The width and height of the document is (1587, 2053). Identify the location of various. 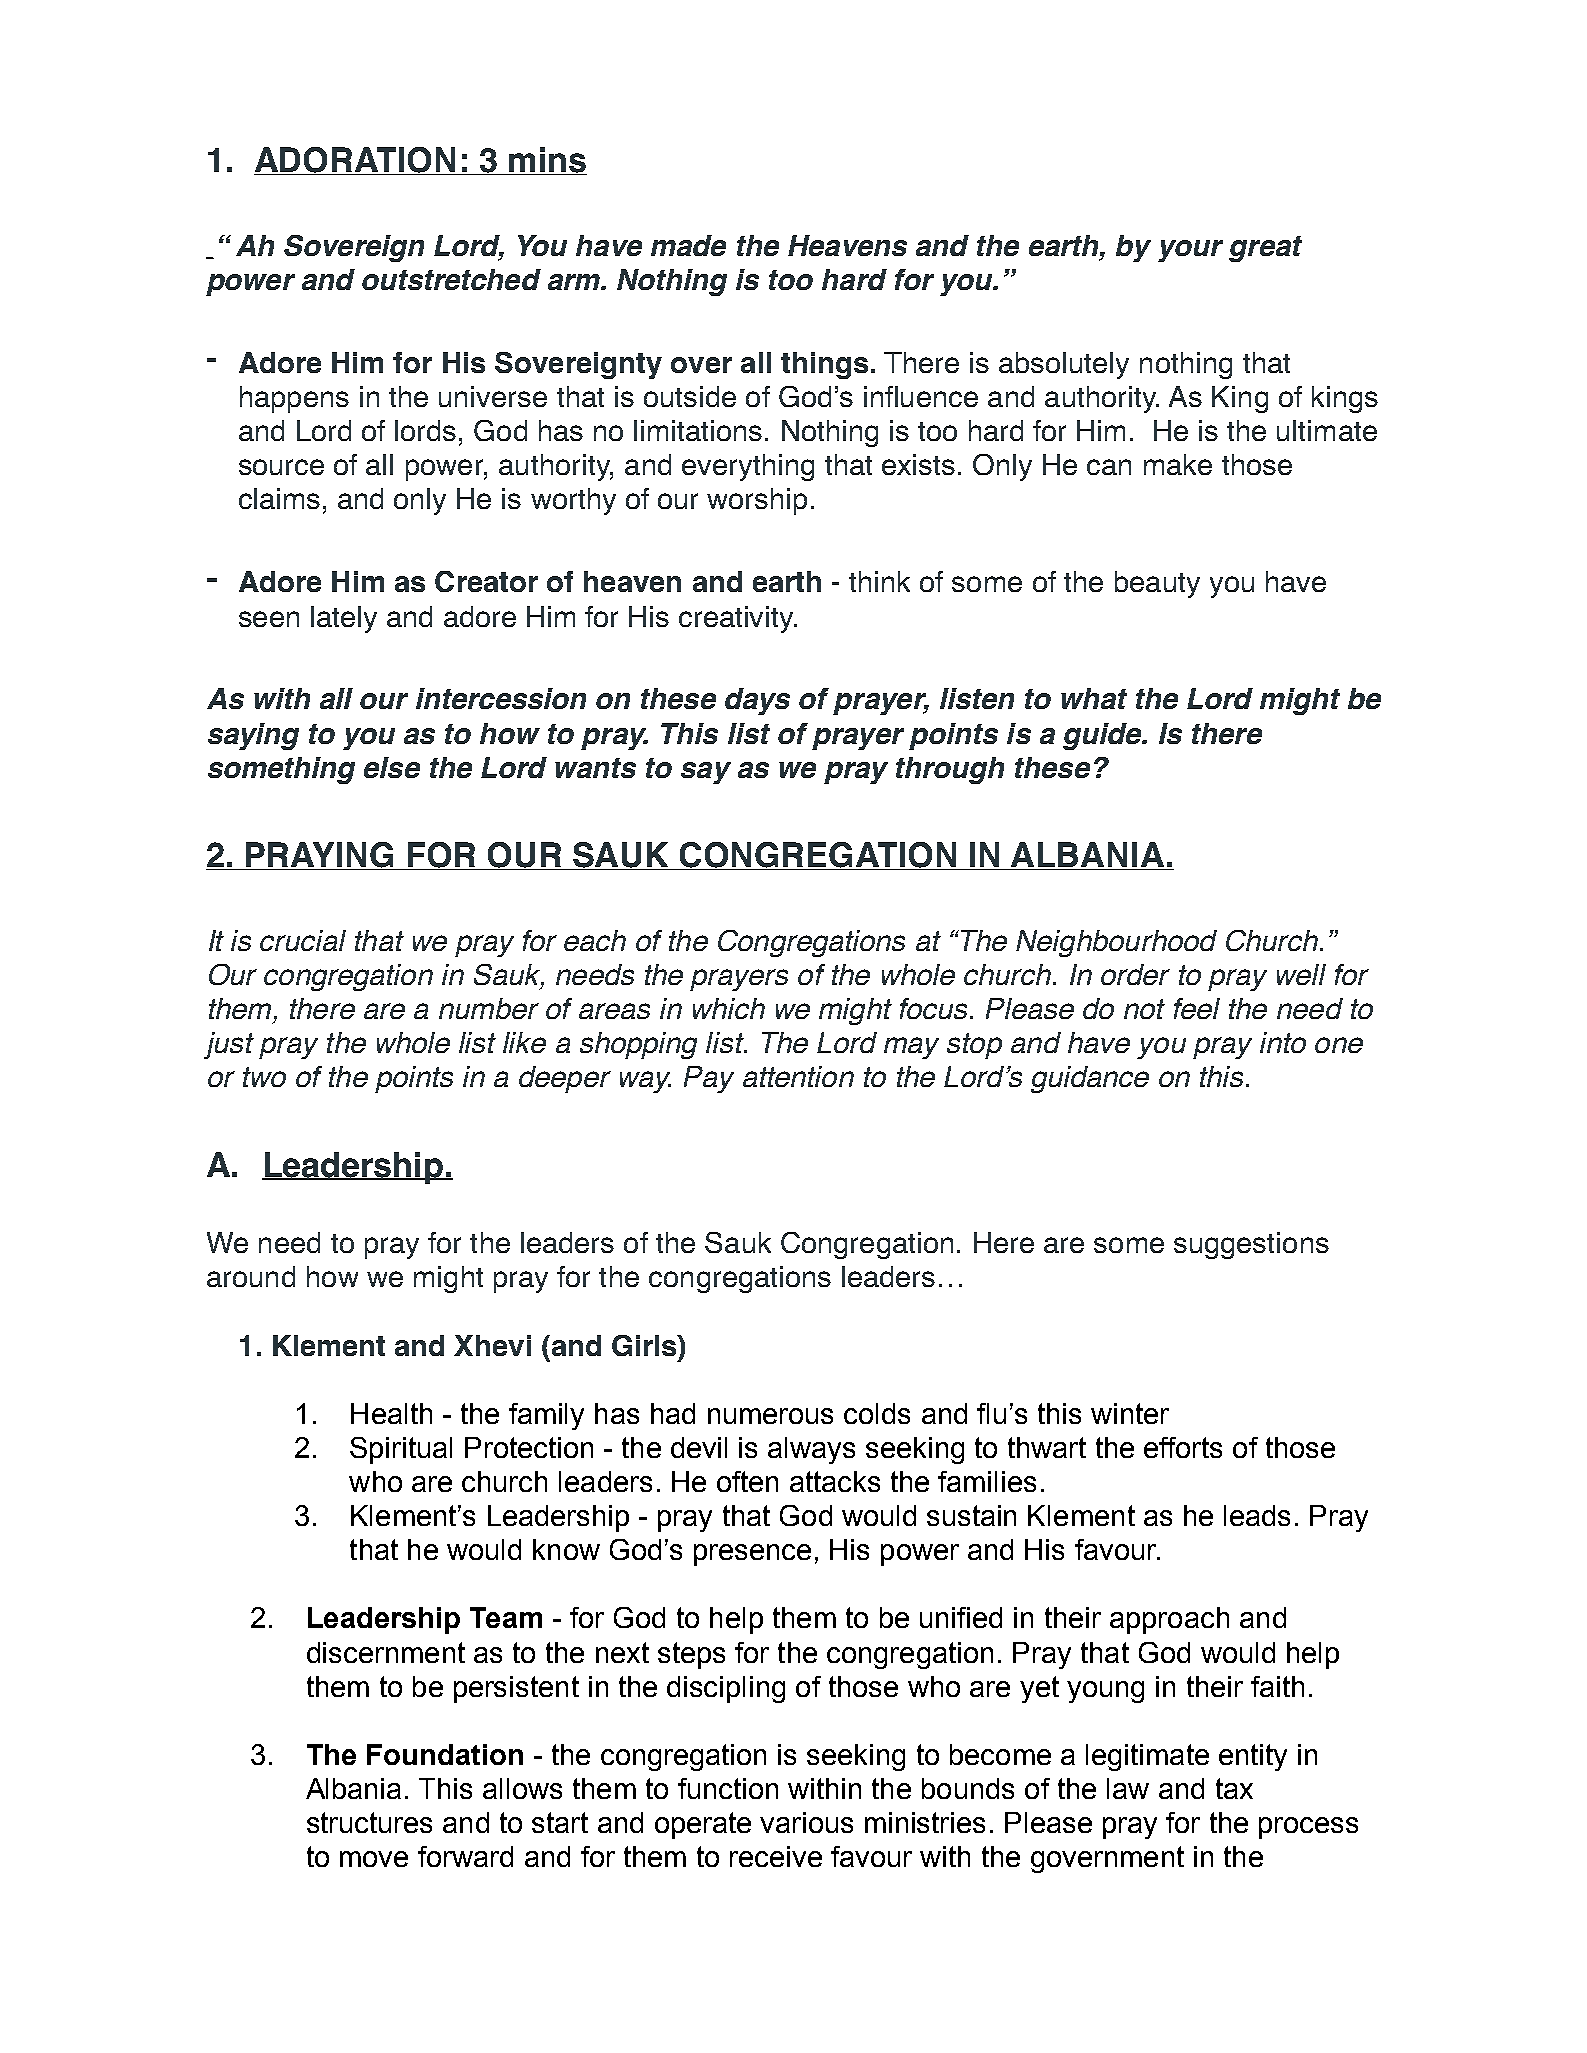
(806, 1822).
